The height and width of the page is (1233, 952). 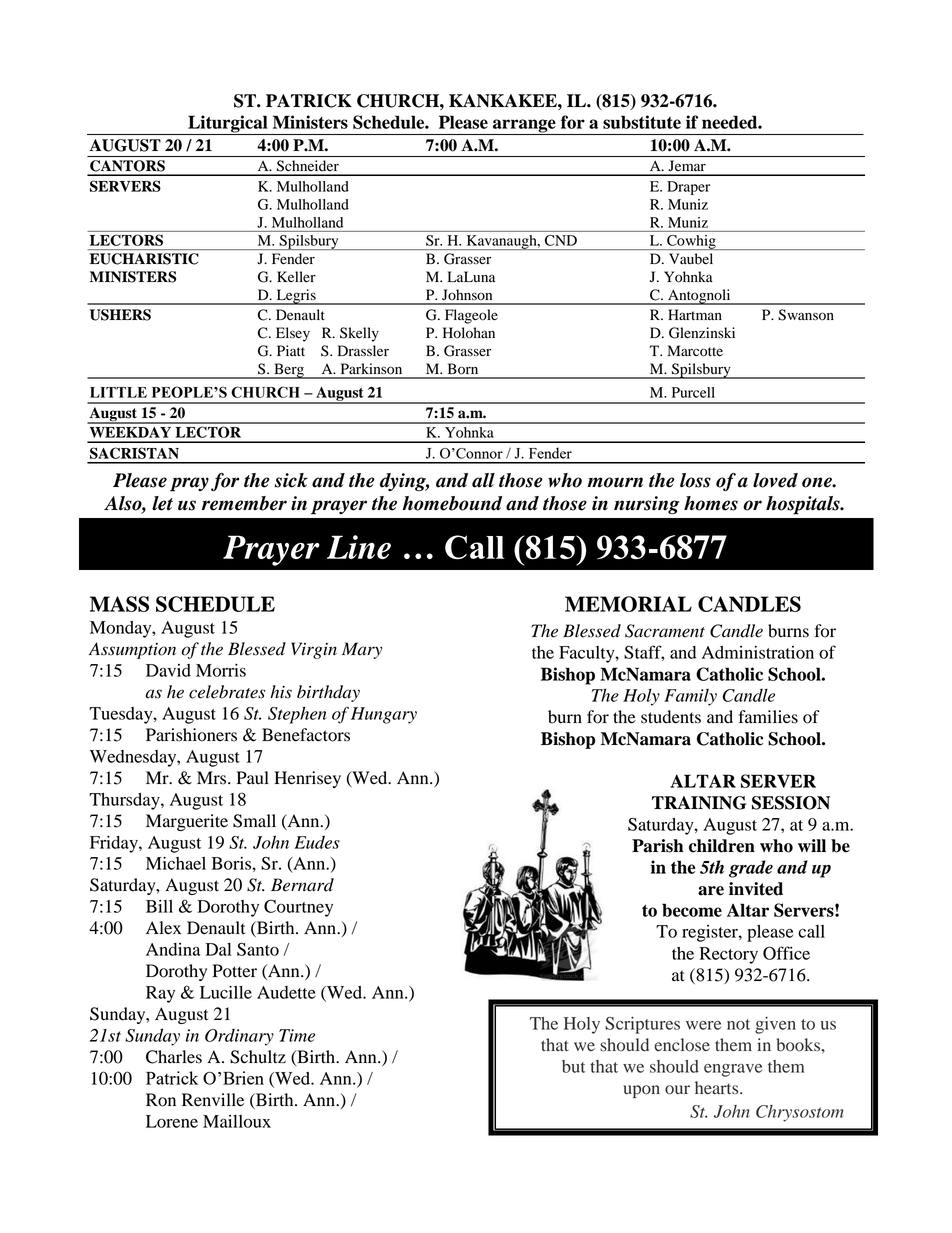 I want to click on Draper, so click(x=688, y=188).
